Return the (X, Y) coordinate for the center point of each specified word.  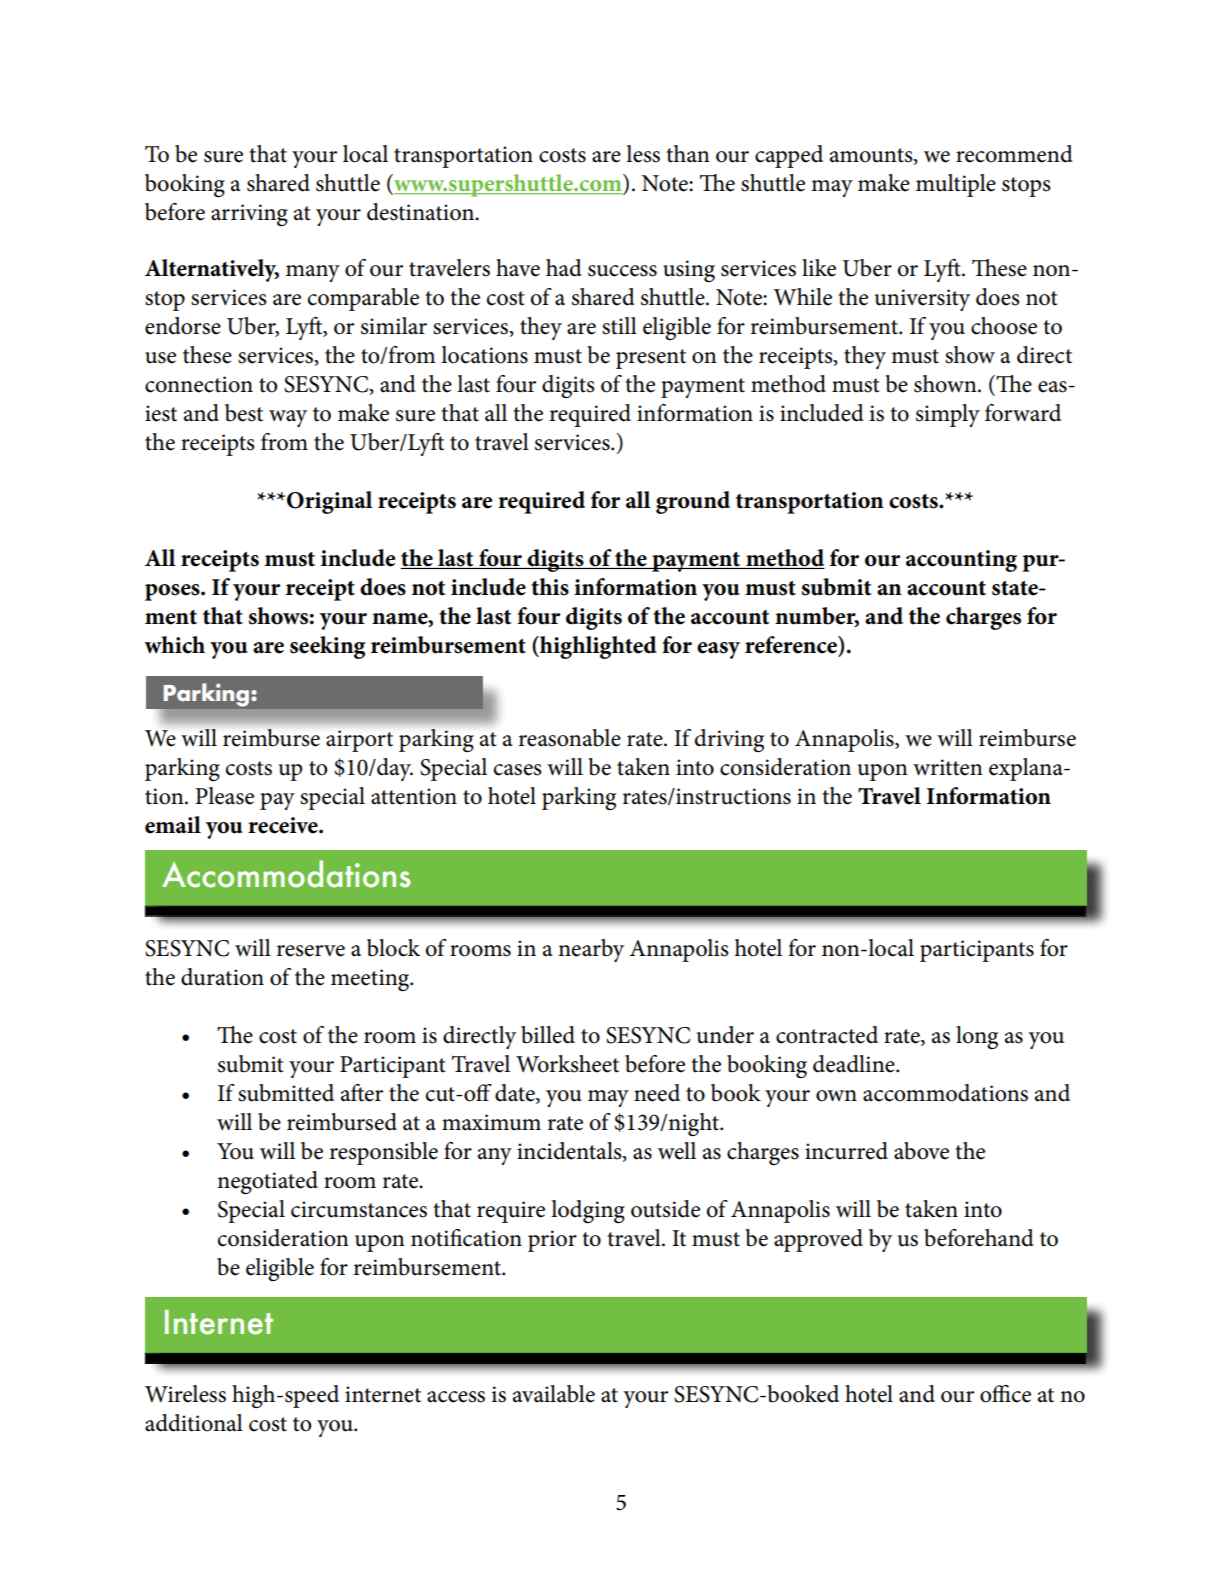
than (688, 154)
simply (948, 415)
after (362, 1093)
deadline (855, 1064)
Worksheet (567, 1064)
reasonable (569, 738)
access (456, 1397)
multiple (956, 185)
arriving (249, 215)
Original (330, 502)
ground (693, 502)
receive (284, 825)
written (948, 767)
